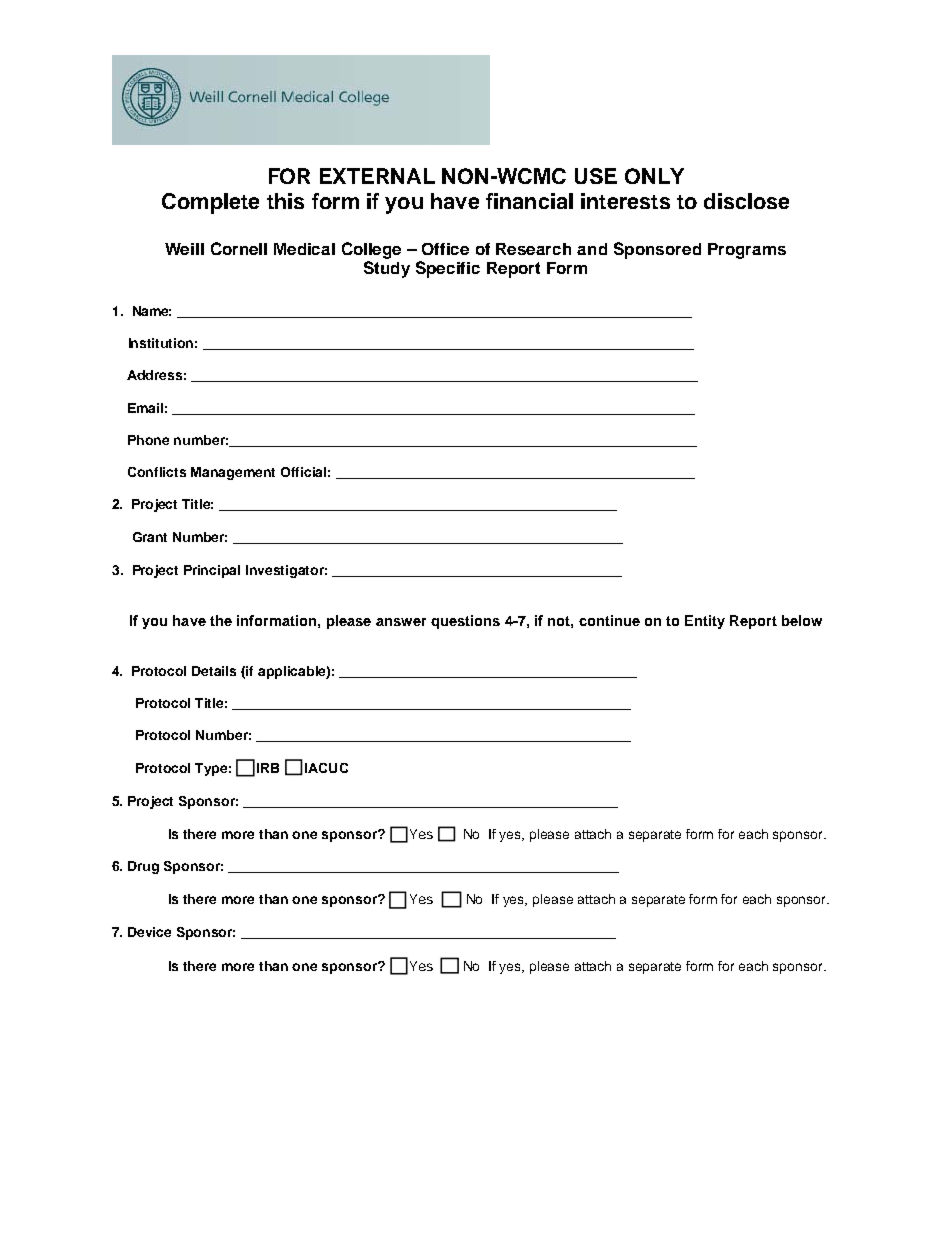 The image size is (952, 1233). I want to click on Complete, so click(210, 203).
